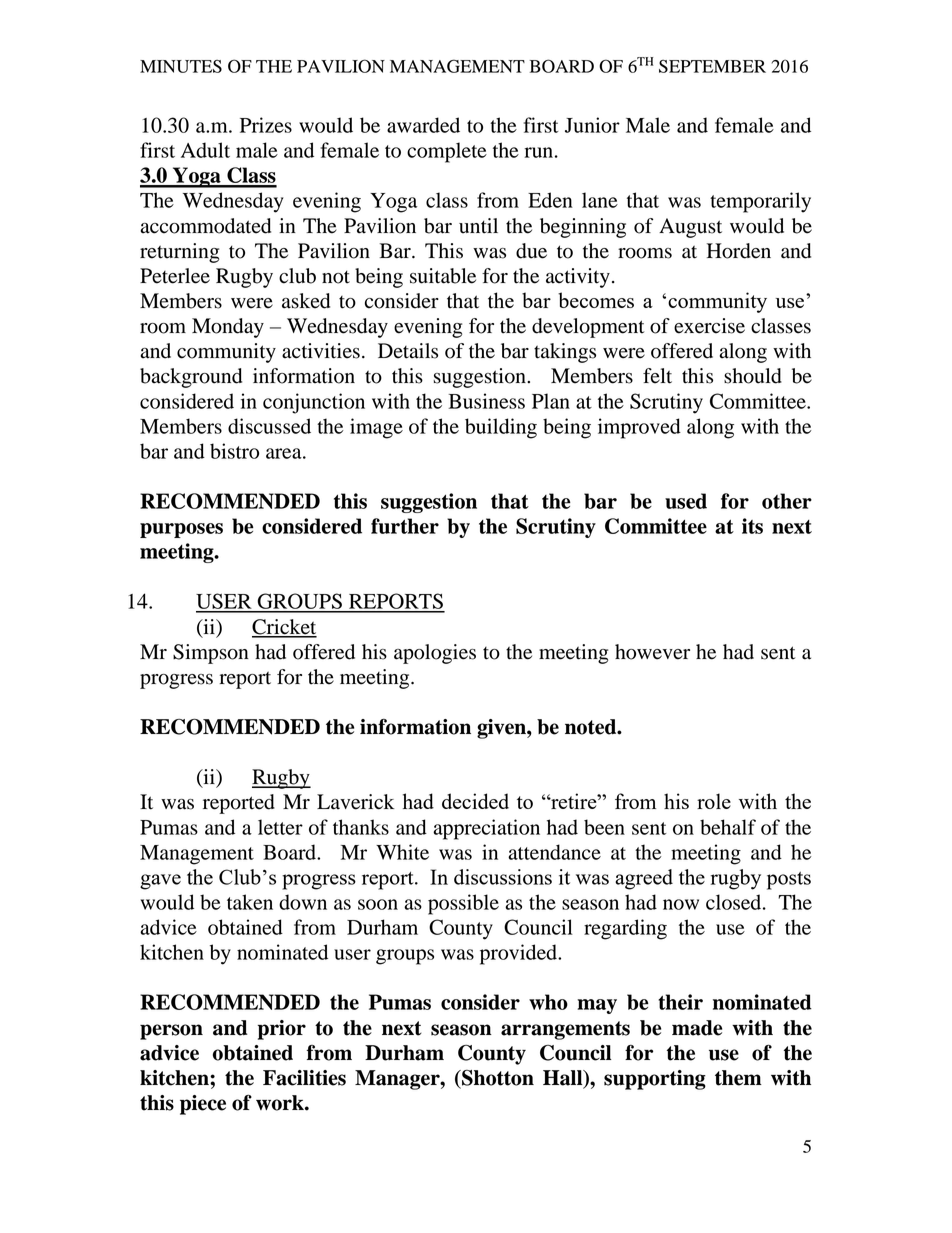 This page has height=1233, width=952. I want to click on SEPTEMBER, so click(712, 66).
